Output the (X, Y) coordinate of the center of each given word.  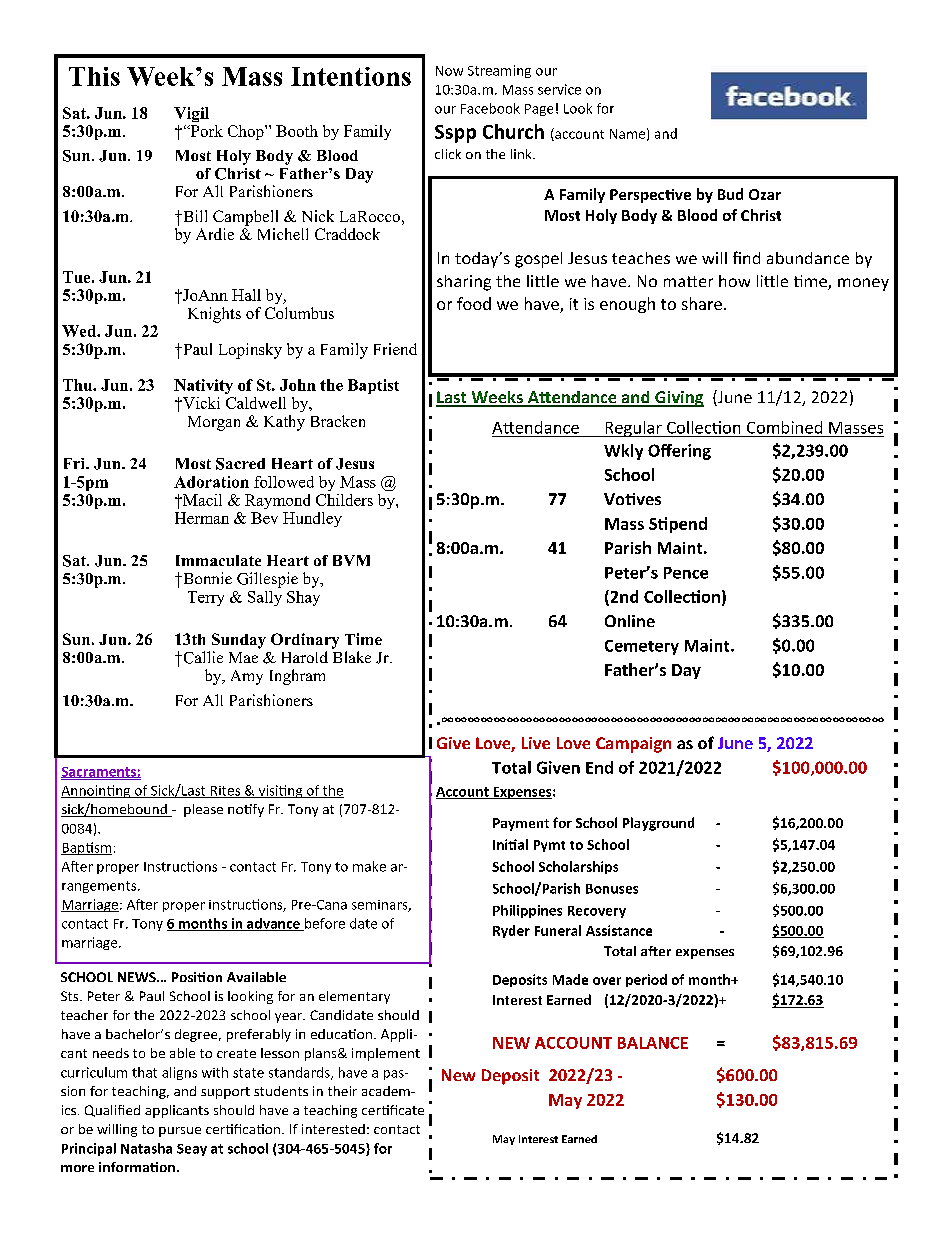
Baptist (373, 386)
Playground (658, 824)
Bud (730, 194)
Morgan (214, 423)
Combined (784, 427)
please (203, 810)
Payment (521, 824)
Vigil (191, 114)
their (342, 1091)
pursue (180, 1132)
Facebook (490, 108)
